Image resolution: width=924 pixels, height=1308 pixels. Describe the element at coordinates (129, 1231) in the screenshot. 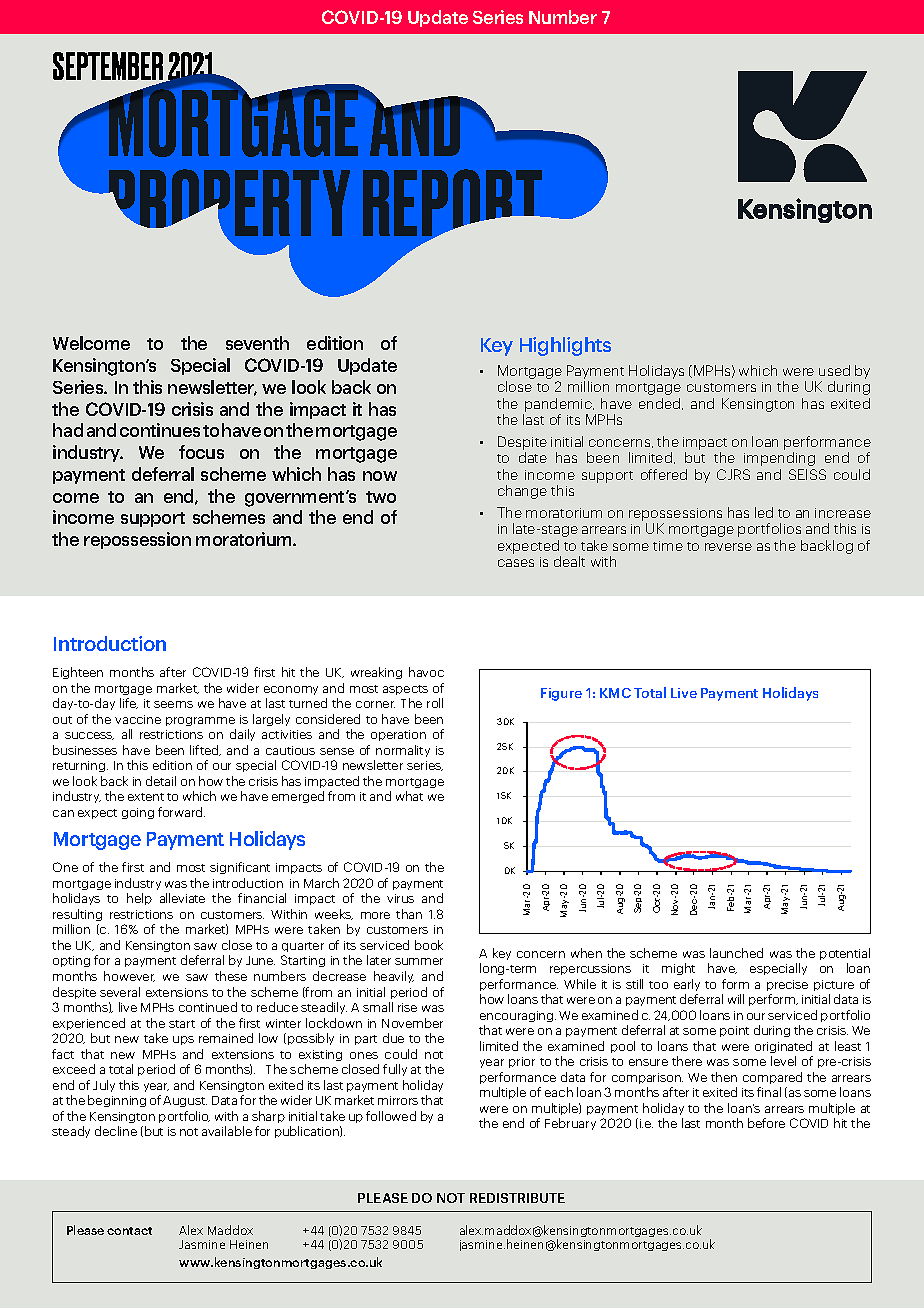

I see `contact` at that location.
